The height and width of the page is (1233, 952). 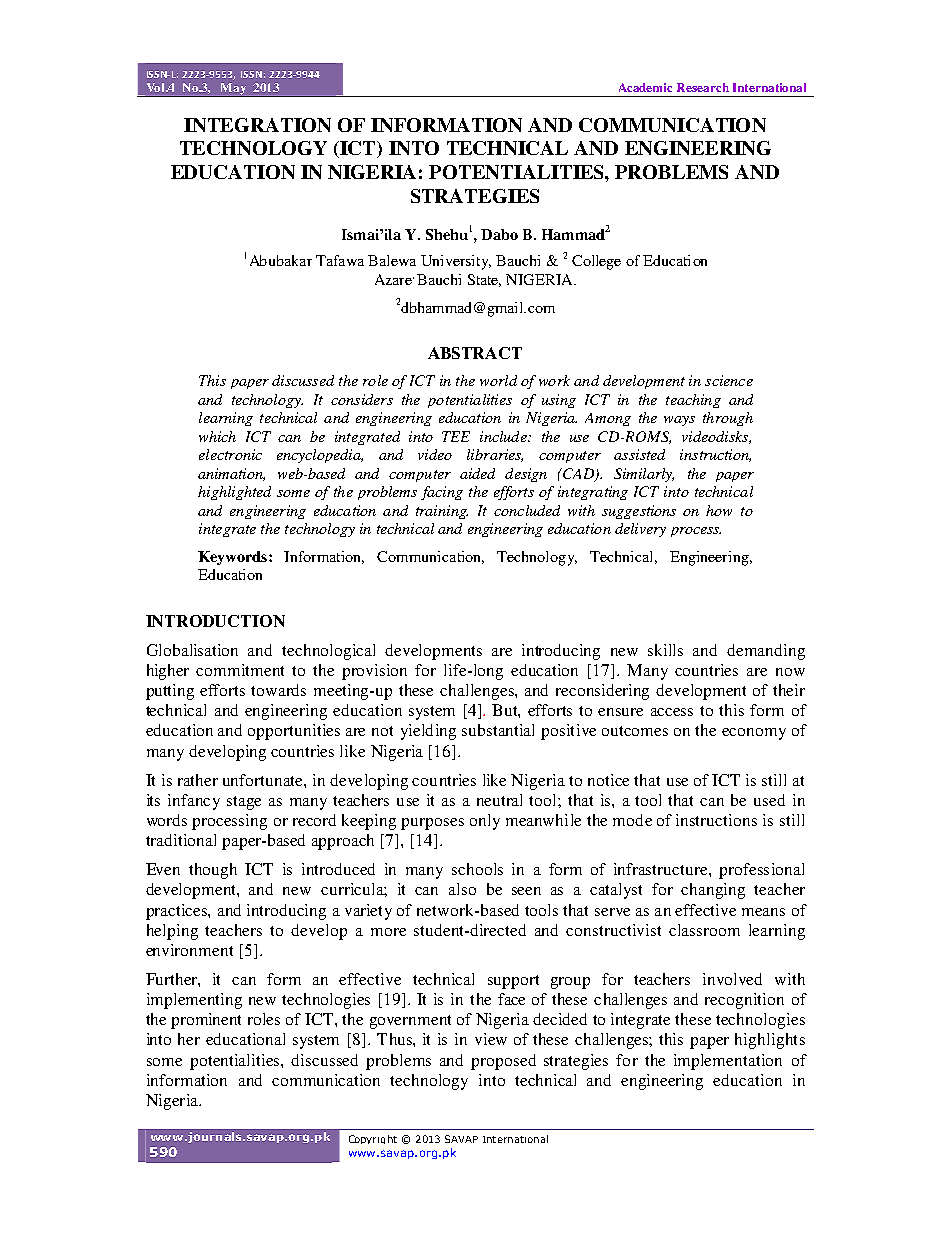 I want to click on electronic, so click(x=230, y=454).
